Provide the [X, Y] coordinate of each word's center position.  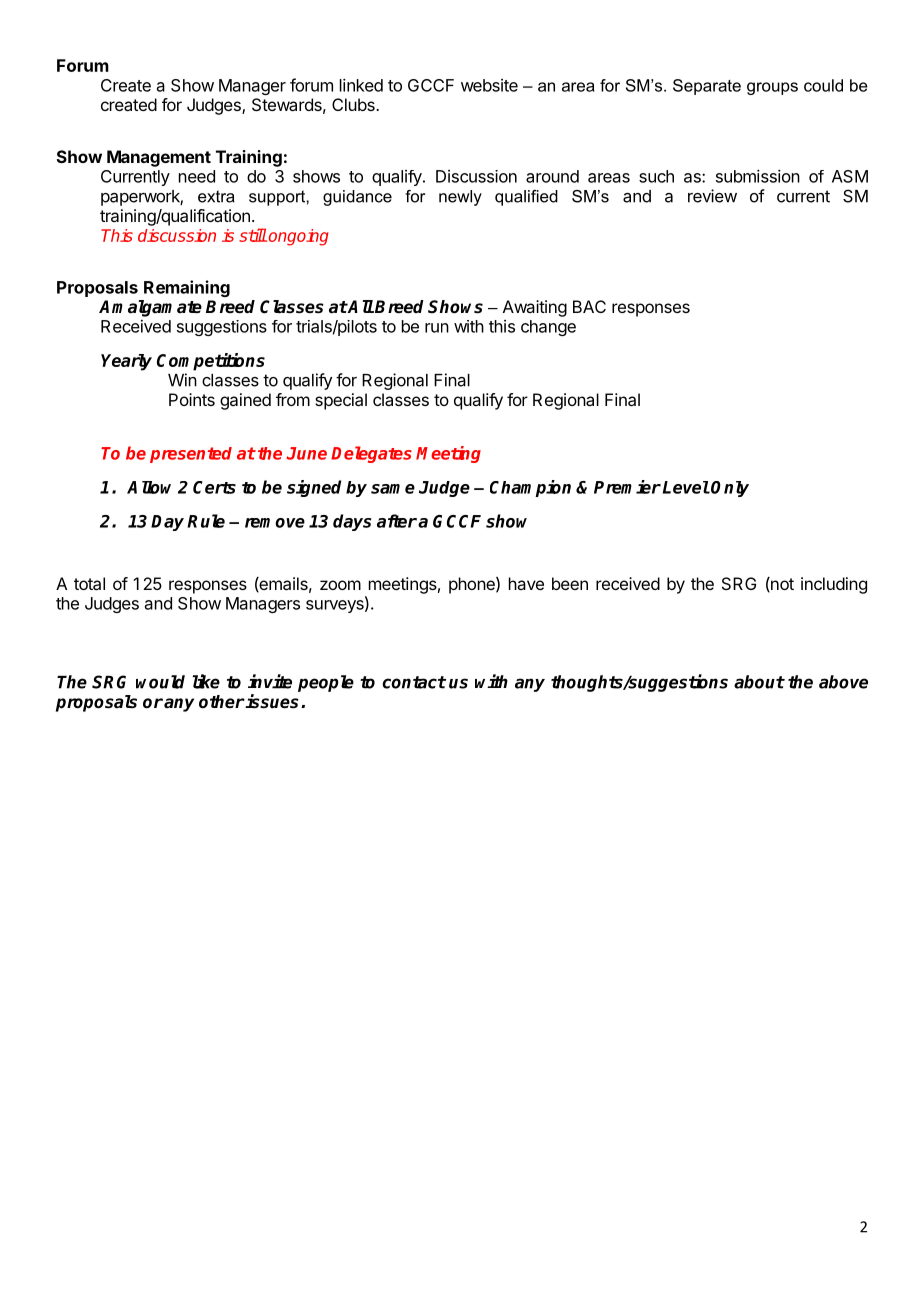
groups [772, 88]
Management [159, 158]
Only [730, 489]
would [160, 682]
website [489, 85]
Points [192, 399]
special [341, 401]
